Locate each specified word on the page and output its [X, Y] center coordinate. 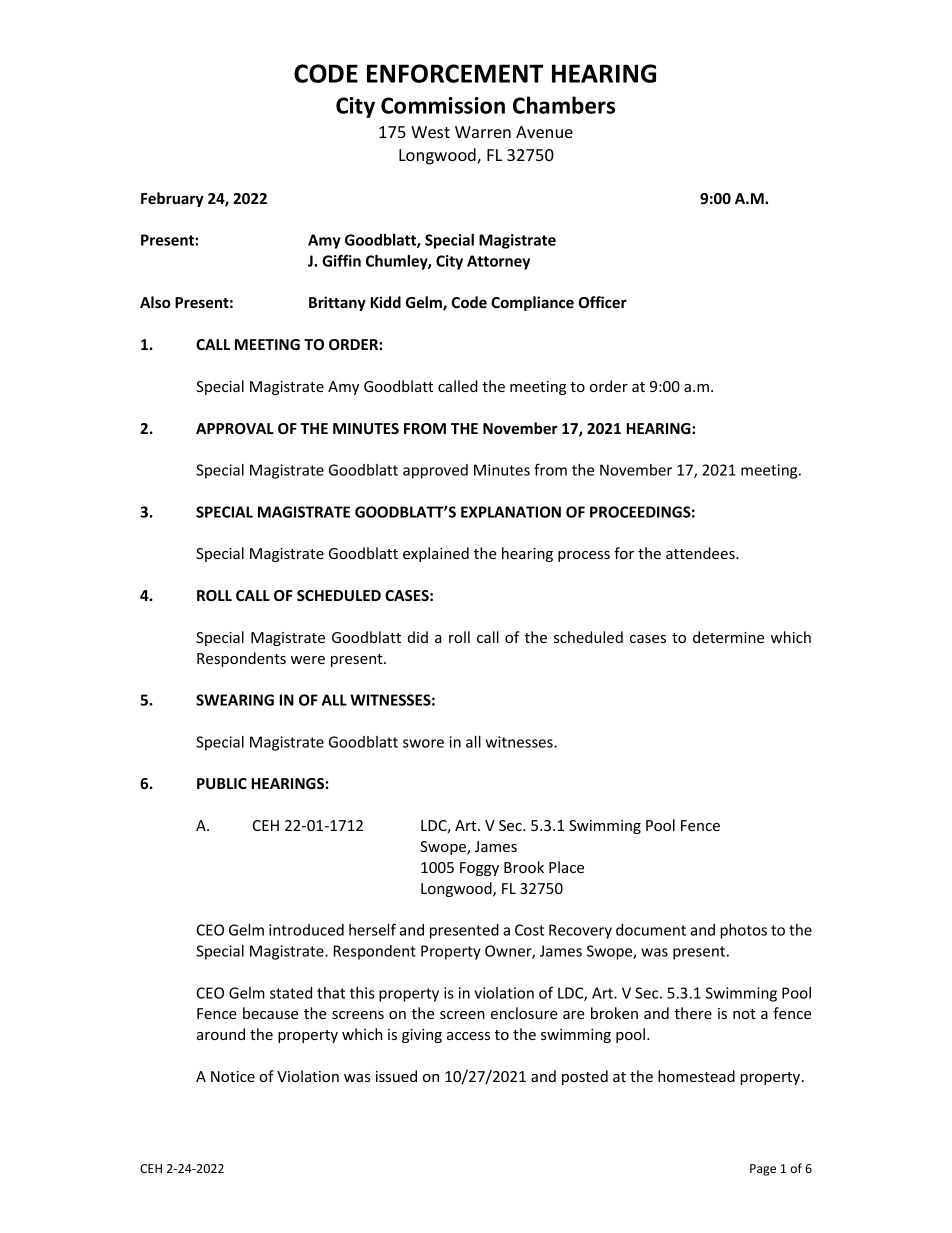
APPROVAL [235, 428]
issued [396, 1076]
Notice [233, 1076]
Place [566, 867]
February [172, 199]
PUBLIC [222, 783]
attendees [701, 553]
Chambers [564, 105]
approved [435, 471]
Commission [443, 105]
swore [423, 743]
